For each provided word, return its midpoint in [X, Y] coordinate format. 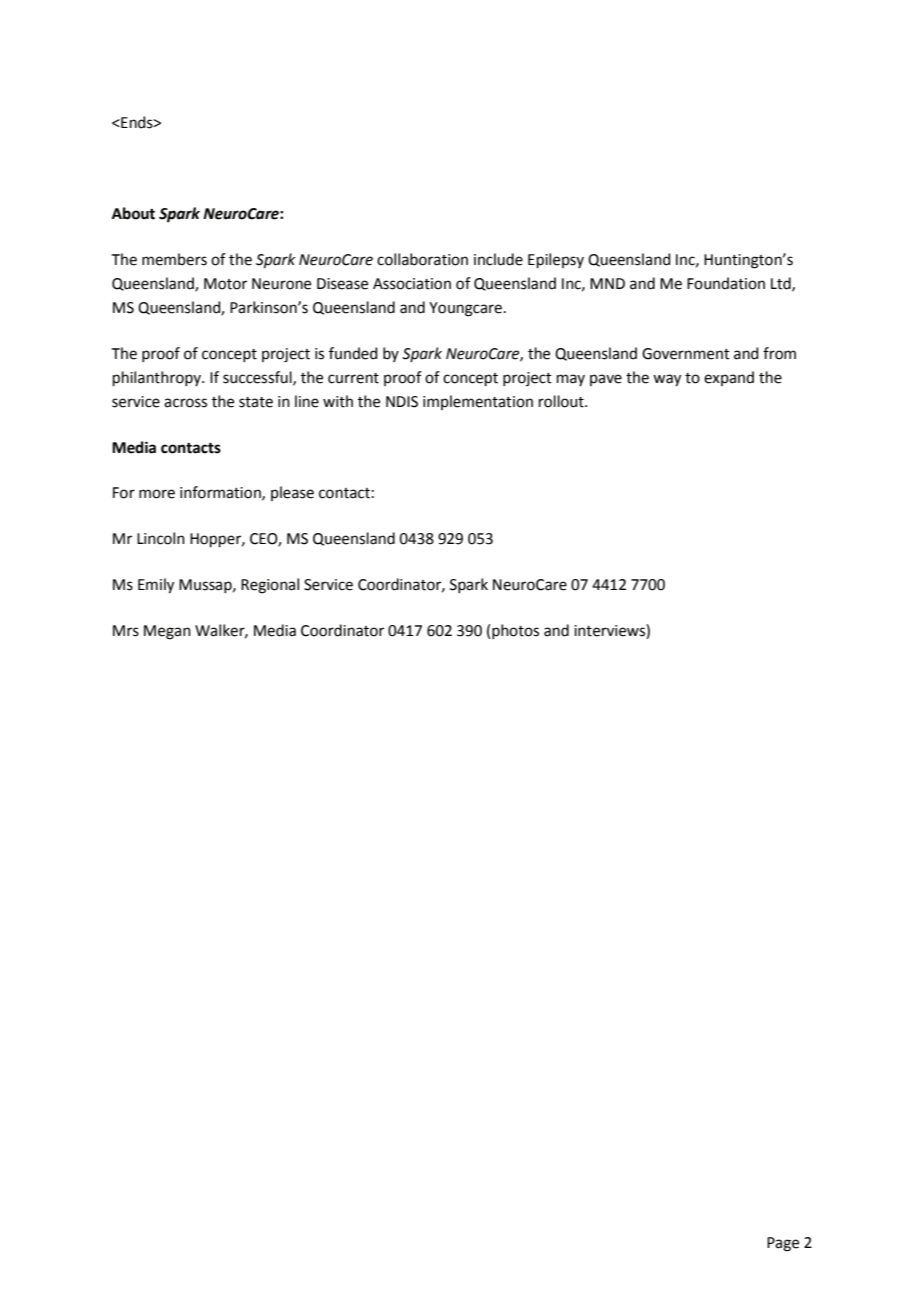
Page [783, 1244]
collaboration [422, 259]
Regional [270, 586]
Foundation [726, 283]
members [174, 259]
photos [515, 631]
